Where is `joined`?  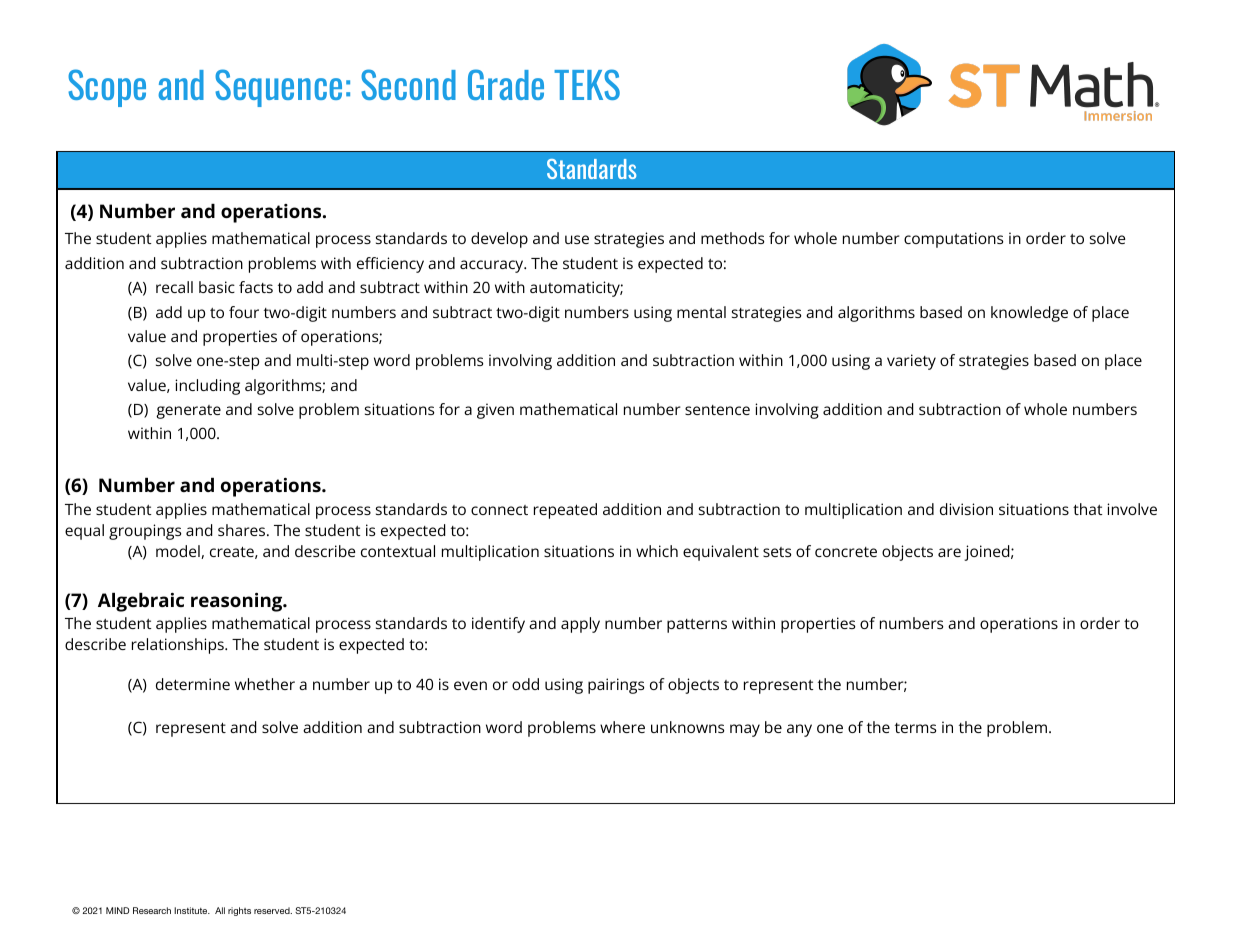 joined is located at coordinates (986, 553).
